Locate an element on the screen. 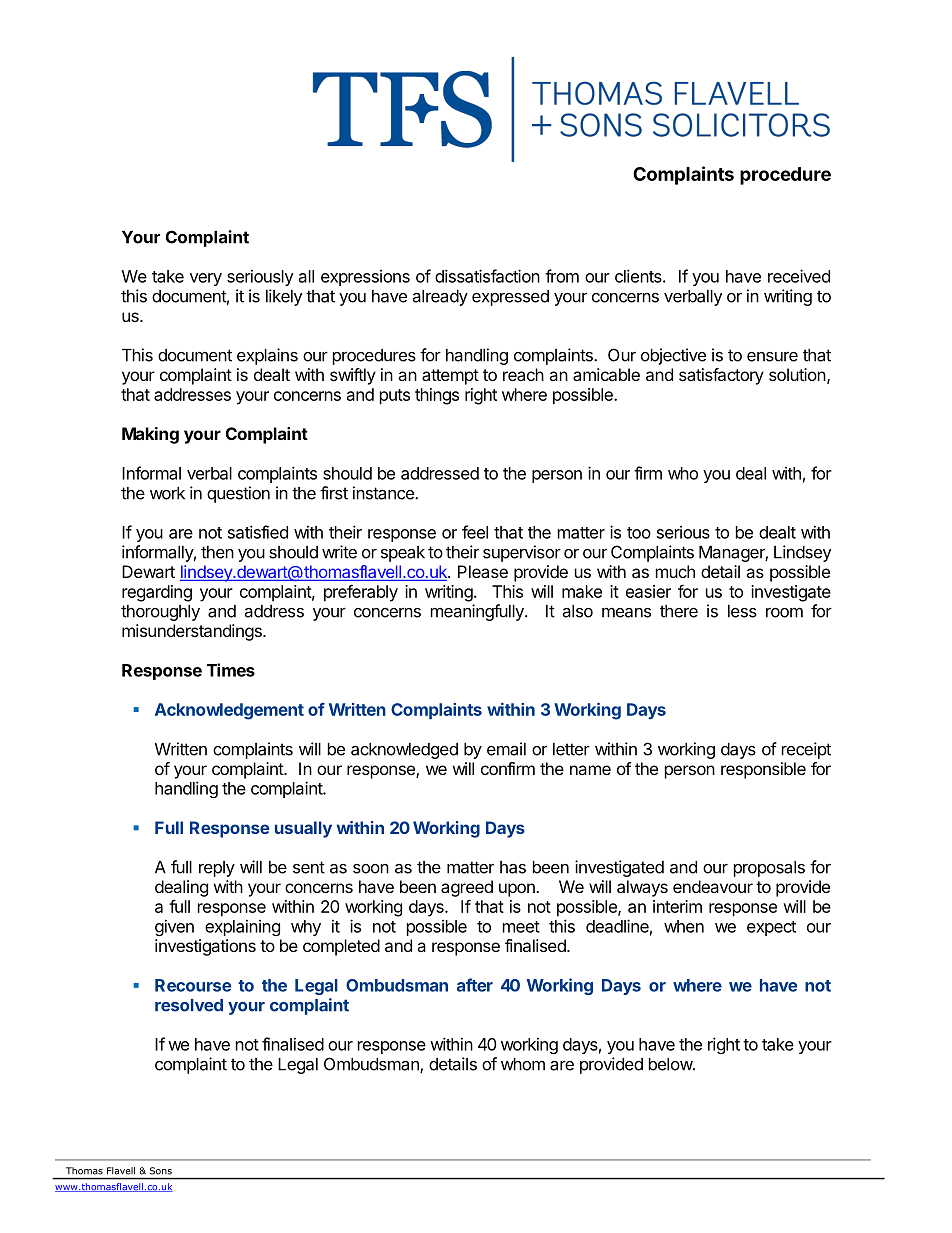  whom is located at coordinates (523, 1064).
